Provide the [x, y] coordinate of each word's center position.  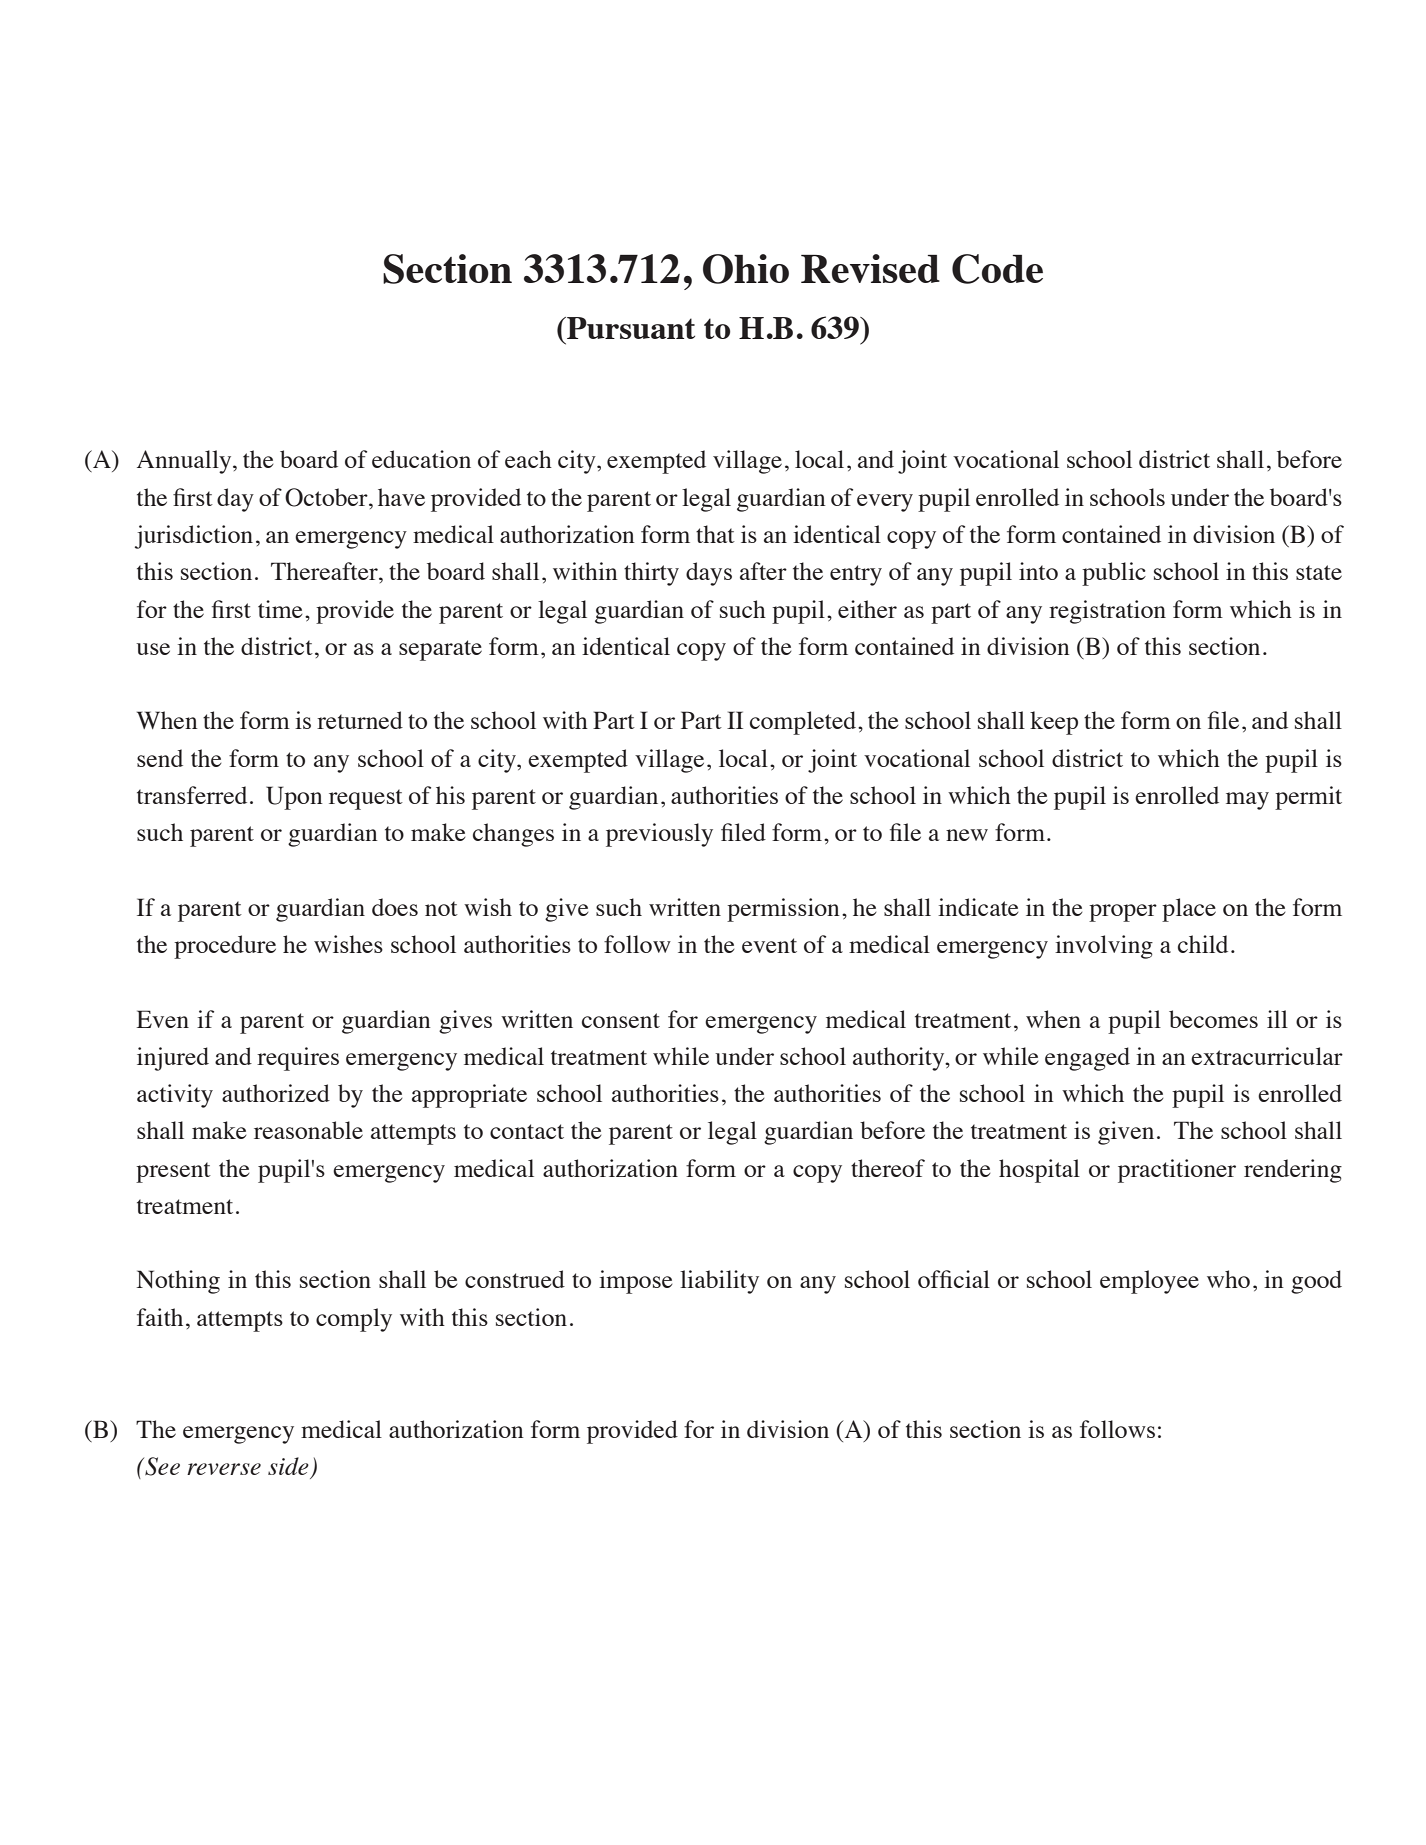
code [997, 269]
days [709, 574]
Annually [185, 462]
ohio [746, 269]
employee [1149, 1282]
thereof [888, 1168]
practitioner [1177, 1171]
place [1189, 910]
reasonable [308, 1130]
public [1114, 574]
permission [783, 910]
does [395, 907]
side [288, 1466]
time [280, 609]
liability [719, 1282]
